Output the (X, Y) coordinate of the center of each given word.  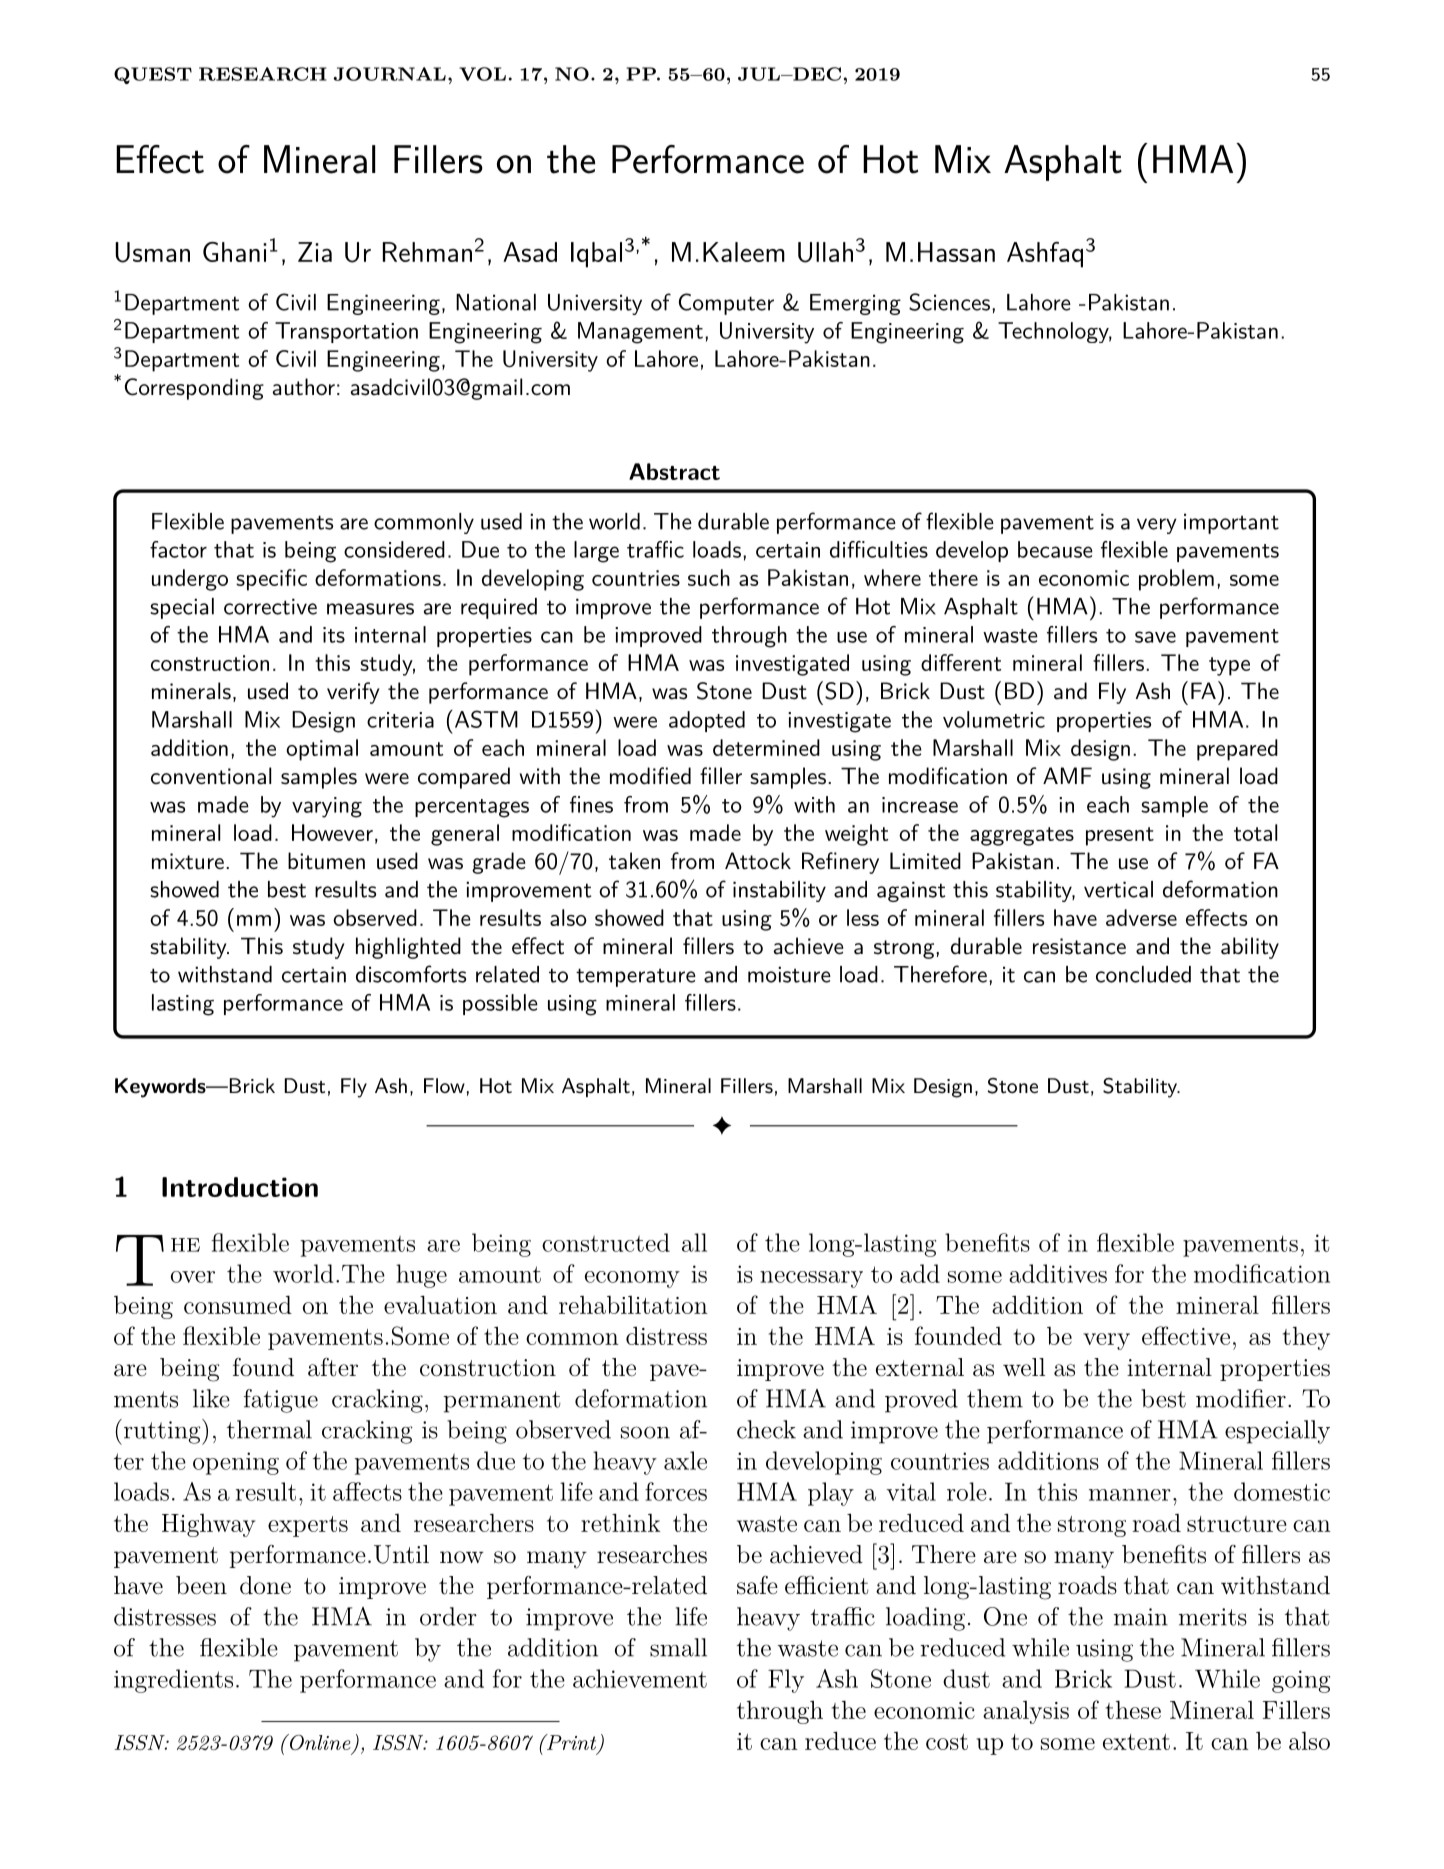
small (678, 1647)
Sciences (949, 302)
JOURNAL (389, 74)
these (1133, 1710)
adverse (1141, 917)
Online (320, 1743)
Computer (726, 304)
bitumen (326, 861)
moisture (789, 974)
